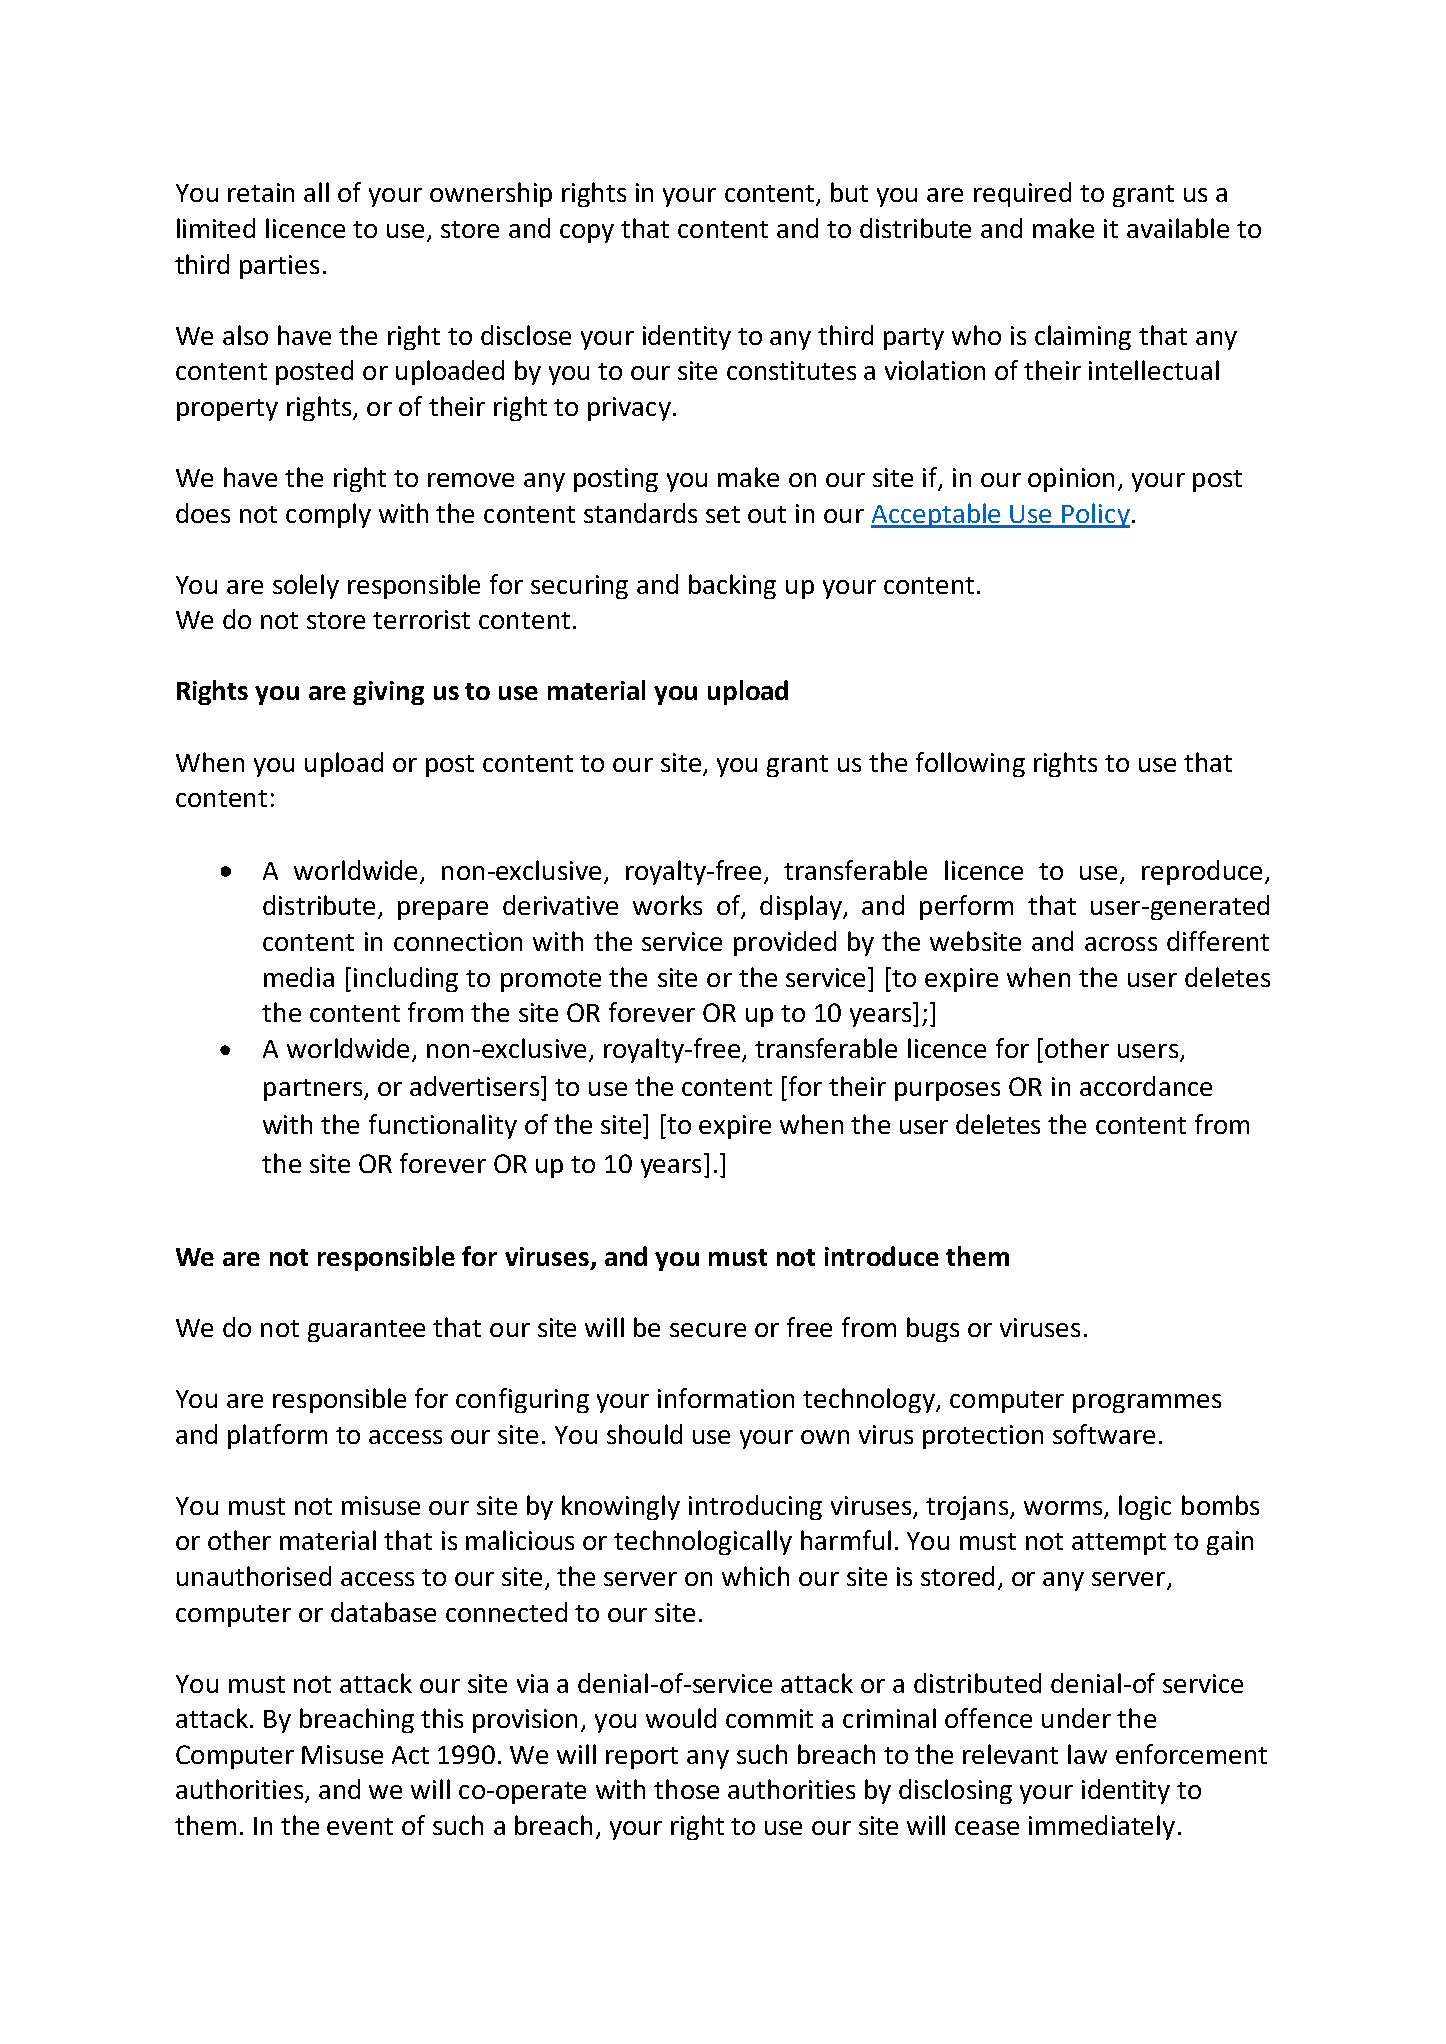 The width and height of the page is (1446, 2044). What do you see at coordinates (1178, 228) in the page?
I see `available` at bounding box center [1178, 228].
